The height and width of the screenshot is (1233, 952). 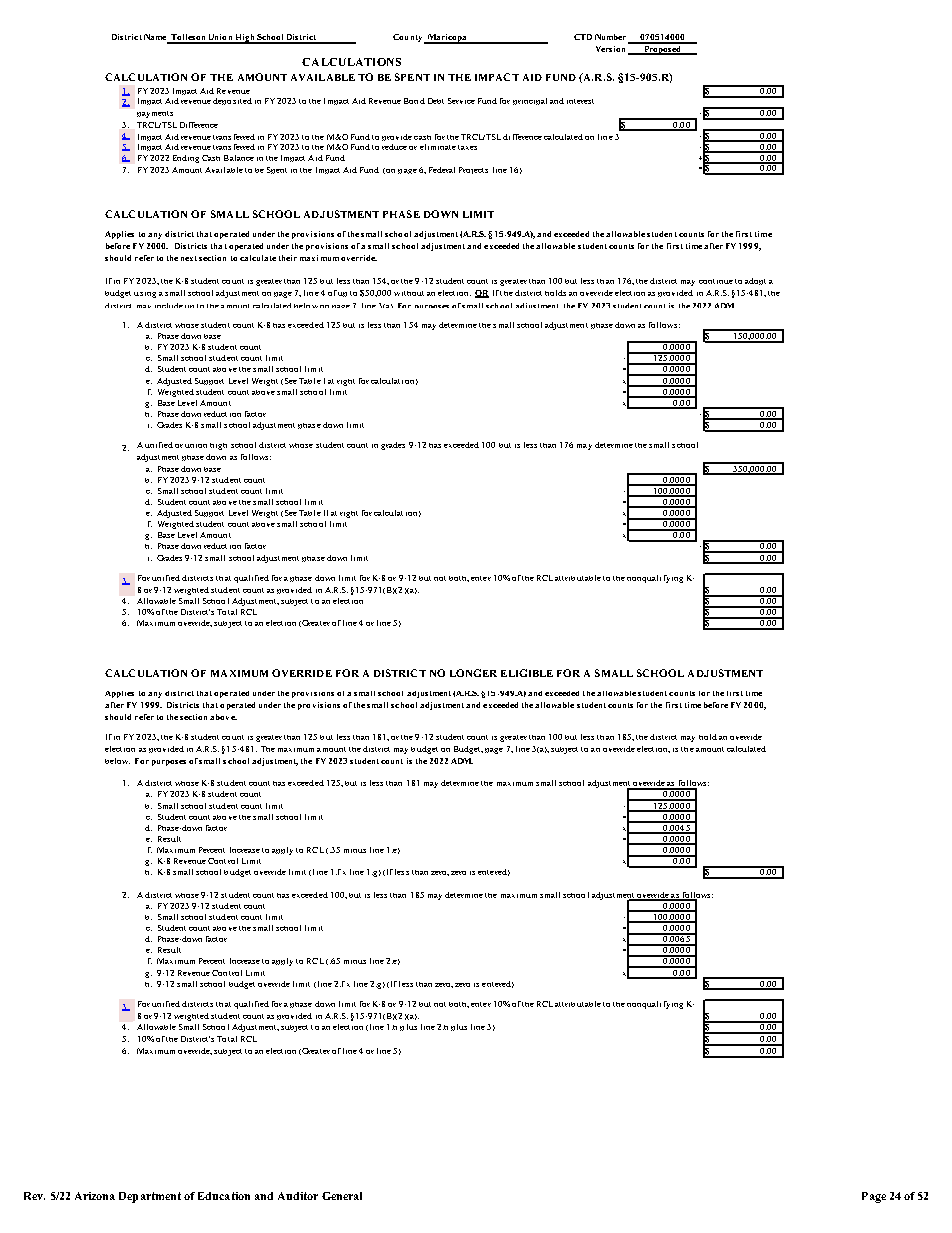 What do you see at coordinates (755, 281) in the screenshot?
I see `adopt` at bounding box center [755, 281].
